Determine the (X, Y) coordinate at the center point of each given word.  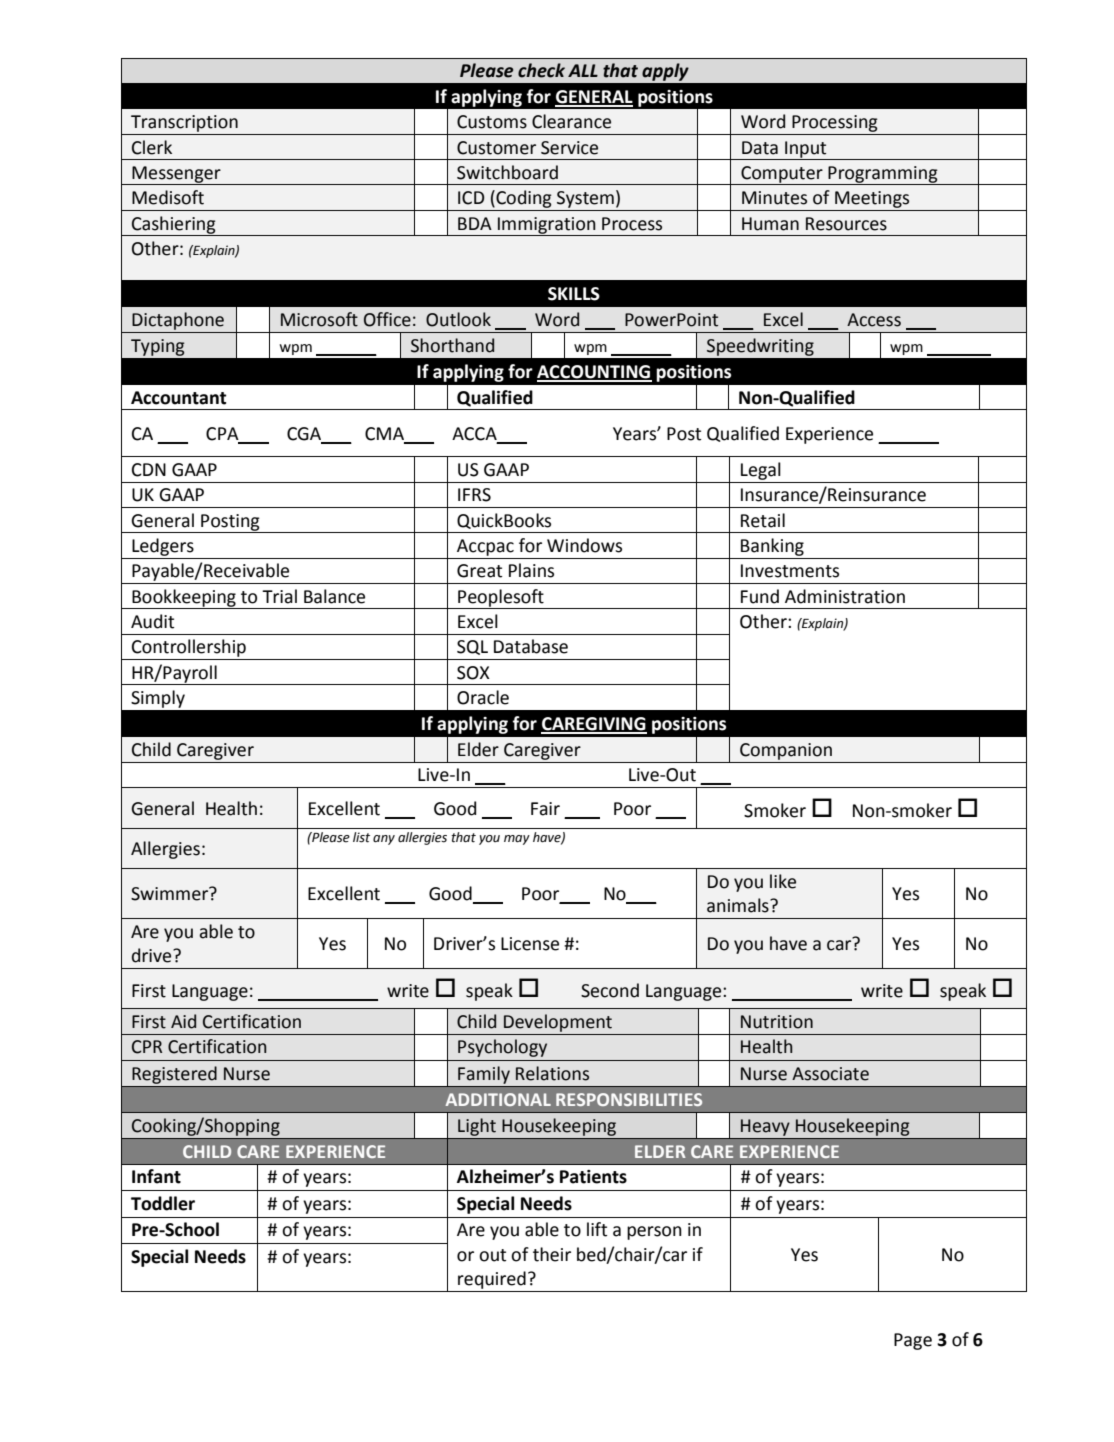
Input (806, 150)
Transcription (184, 123)
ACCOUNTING (594, 373)
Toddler (163, 1203)
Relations (552, 1073)
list (361, 837)
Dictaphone (178, 321)
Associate (830, 1074)
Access (874, 320)
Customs (492, 122)
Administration (845, 596)
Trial (279, 596)
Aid (183, 1021)
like (783, 881)
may (517, 840)
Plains (531, 570)
